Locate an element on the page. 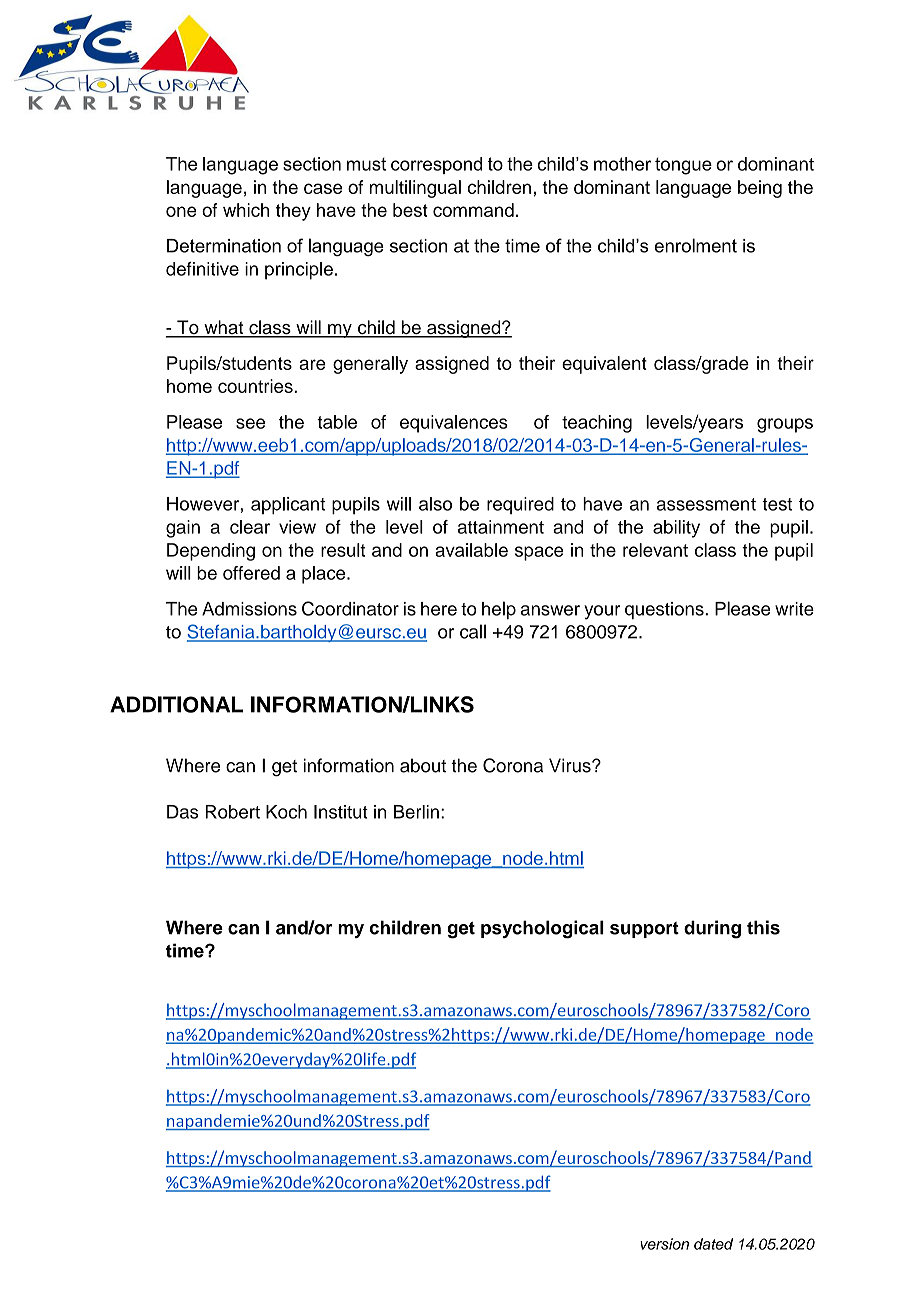  required is located at coordinates (520, 505).
